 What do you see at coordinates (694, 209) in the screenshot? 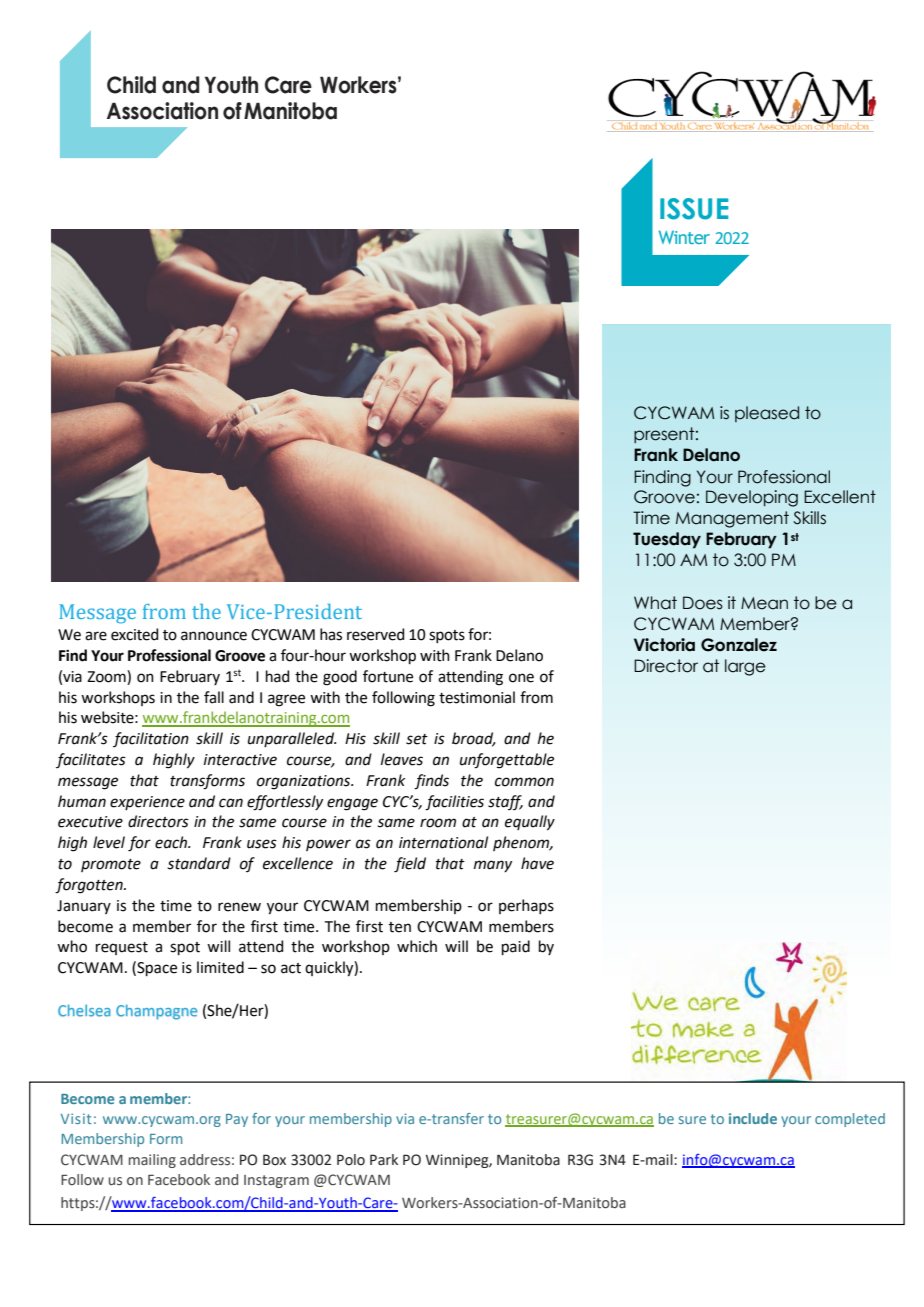
I see `ISSUE` at bounding box center [694, 209].
